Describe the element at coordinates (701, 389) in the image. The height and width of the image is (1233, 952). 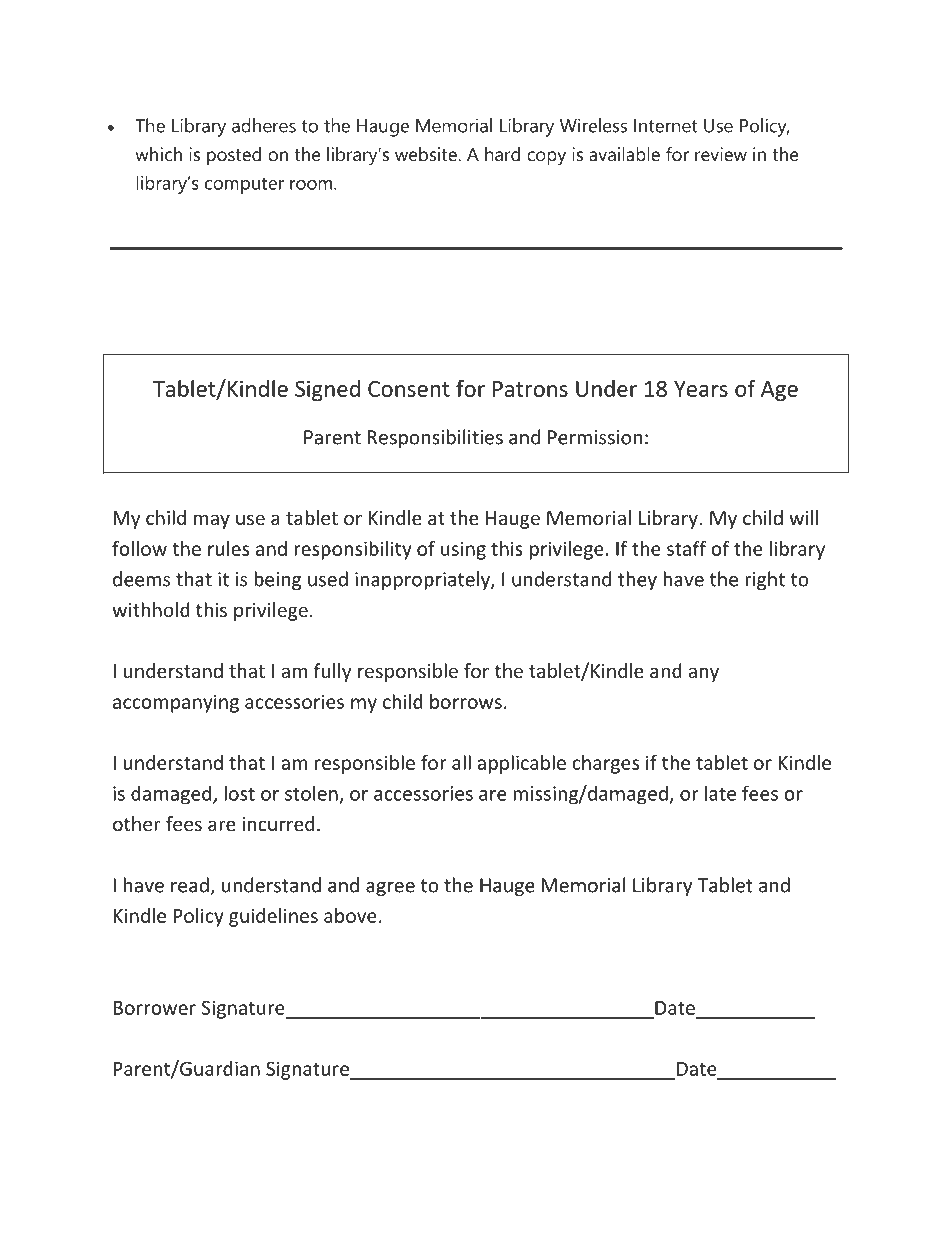
I see `Years` at that location.
